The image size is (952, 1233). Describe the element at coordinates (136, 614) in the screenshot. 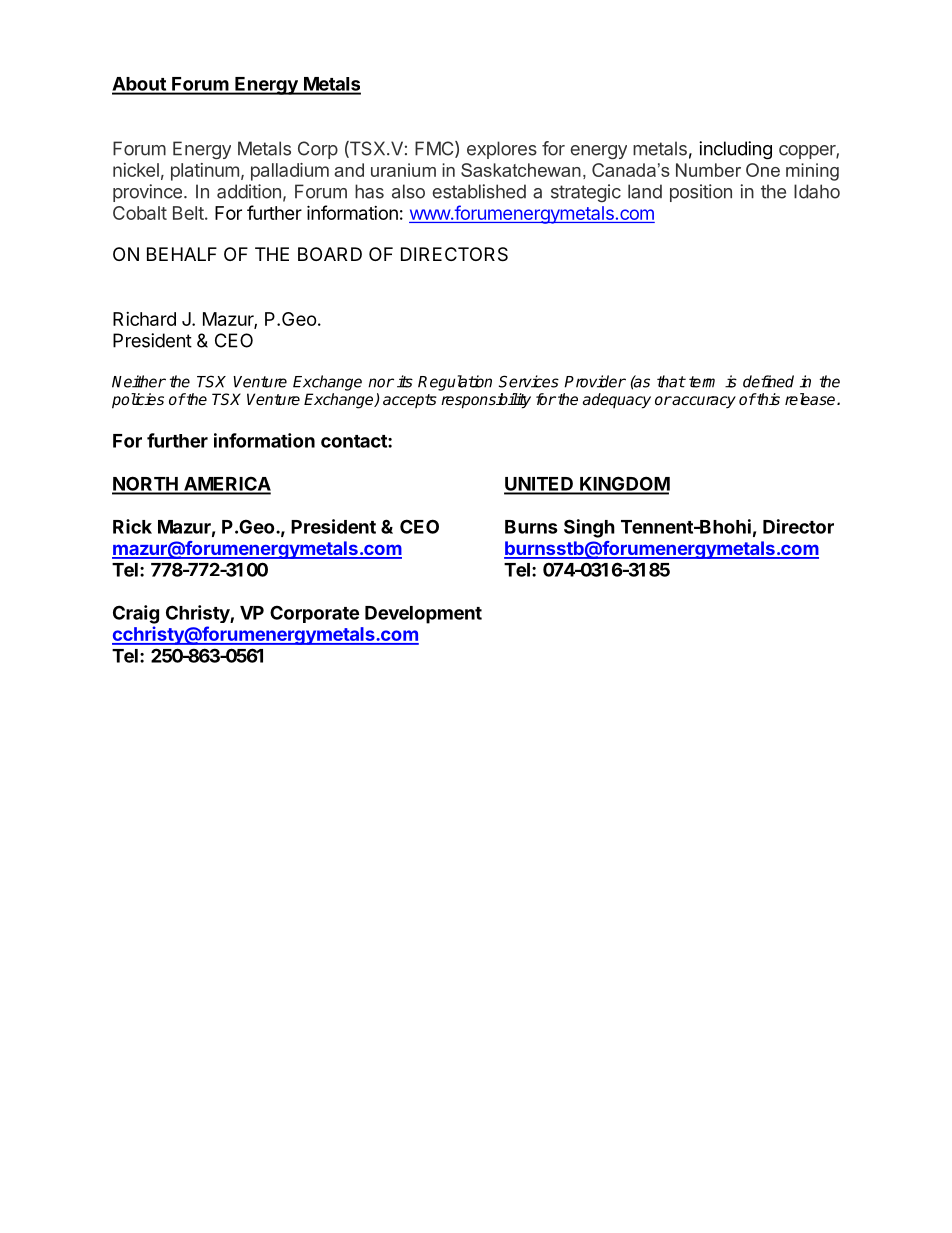

I see `Craig` at that location.
